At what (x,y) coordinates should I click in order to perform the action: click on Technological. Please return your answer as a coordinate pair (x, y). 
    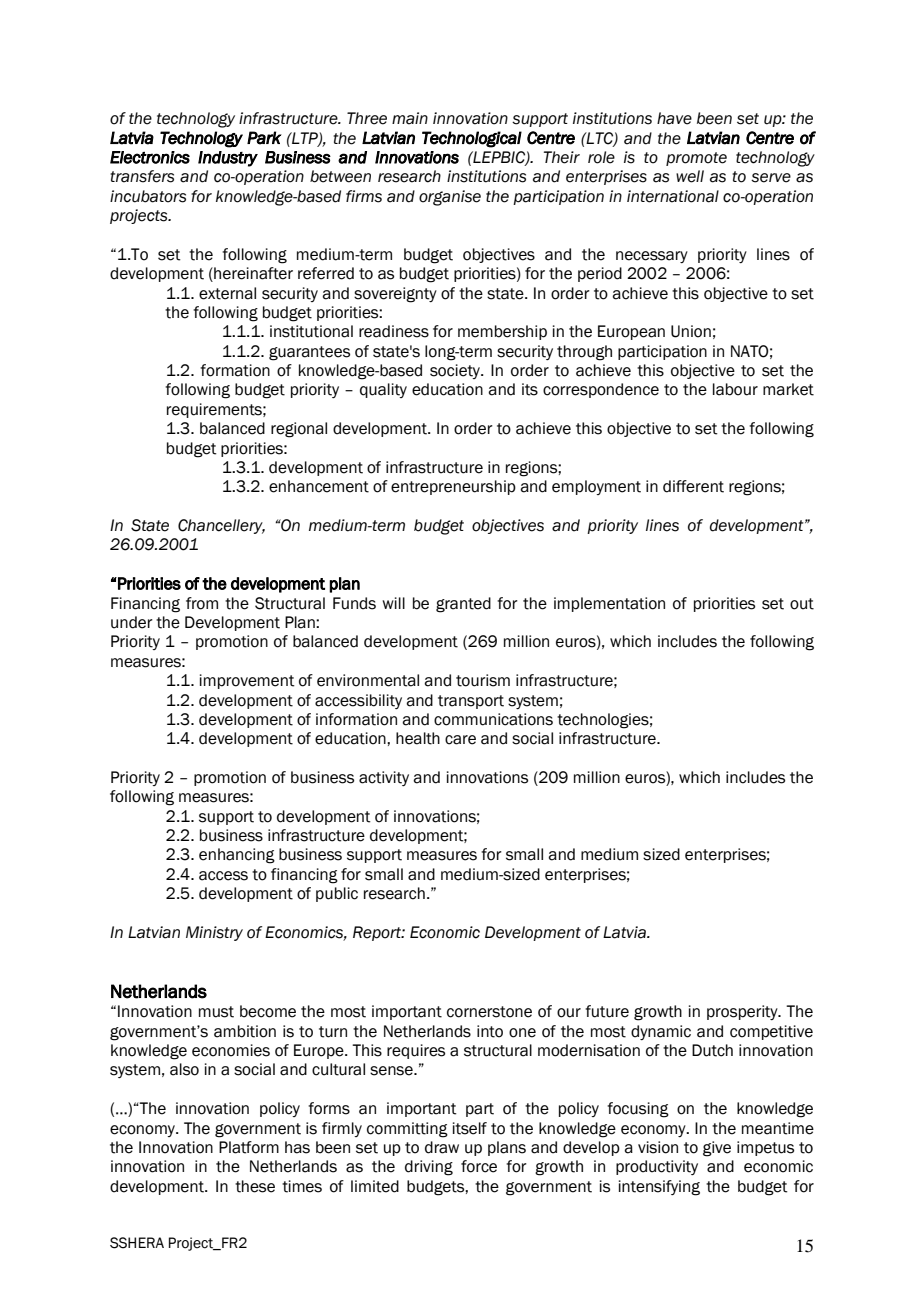
    Looking at the image, I should click on (472, 139).
